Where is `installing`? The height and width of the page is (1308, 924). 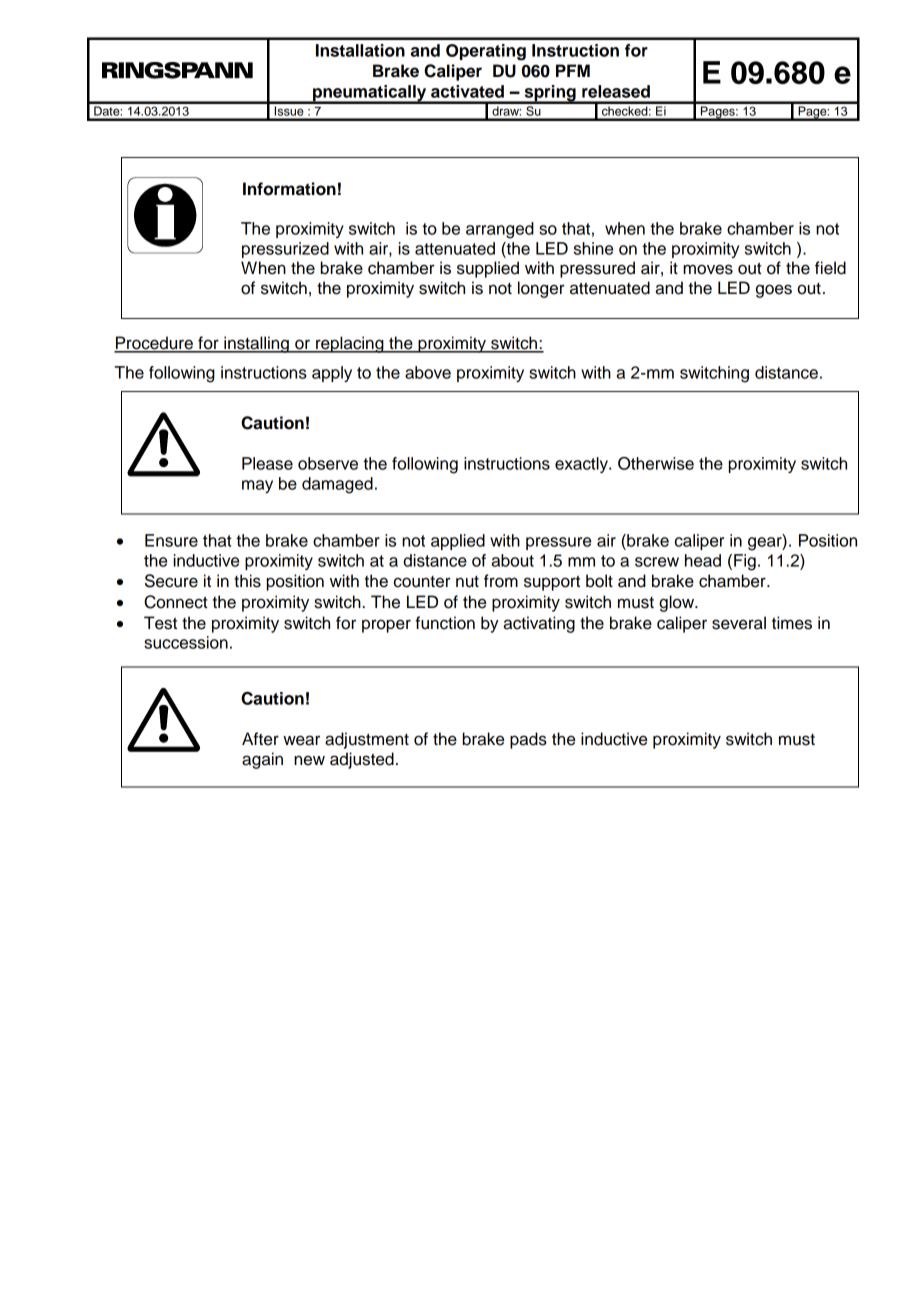 installing is located at coordinates (256, 344).
